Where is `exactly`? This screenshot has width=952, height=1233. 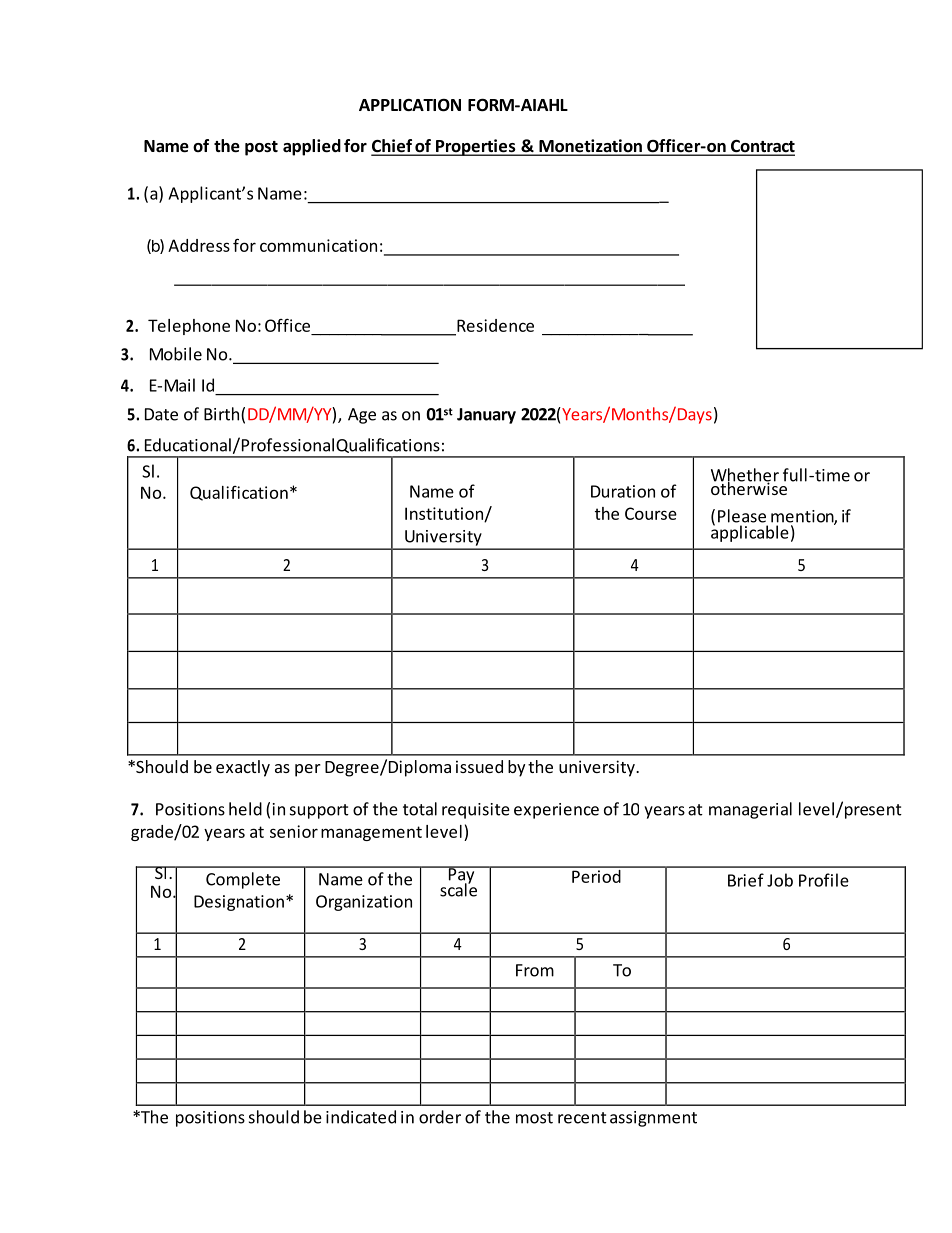 exactly is located at coordinates (243, 768).
